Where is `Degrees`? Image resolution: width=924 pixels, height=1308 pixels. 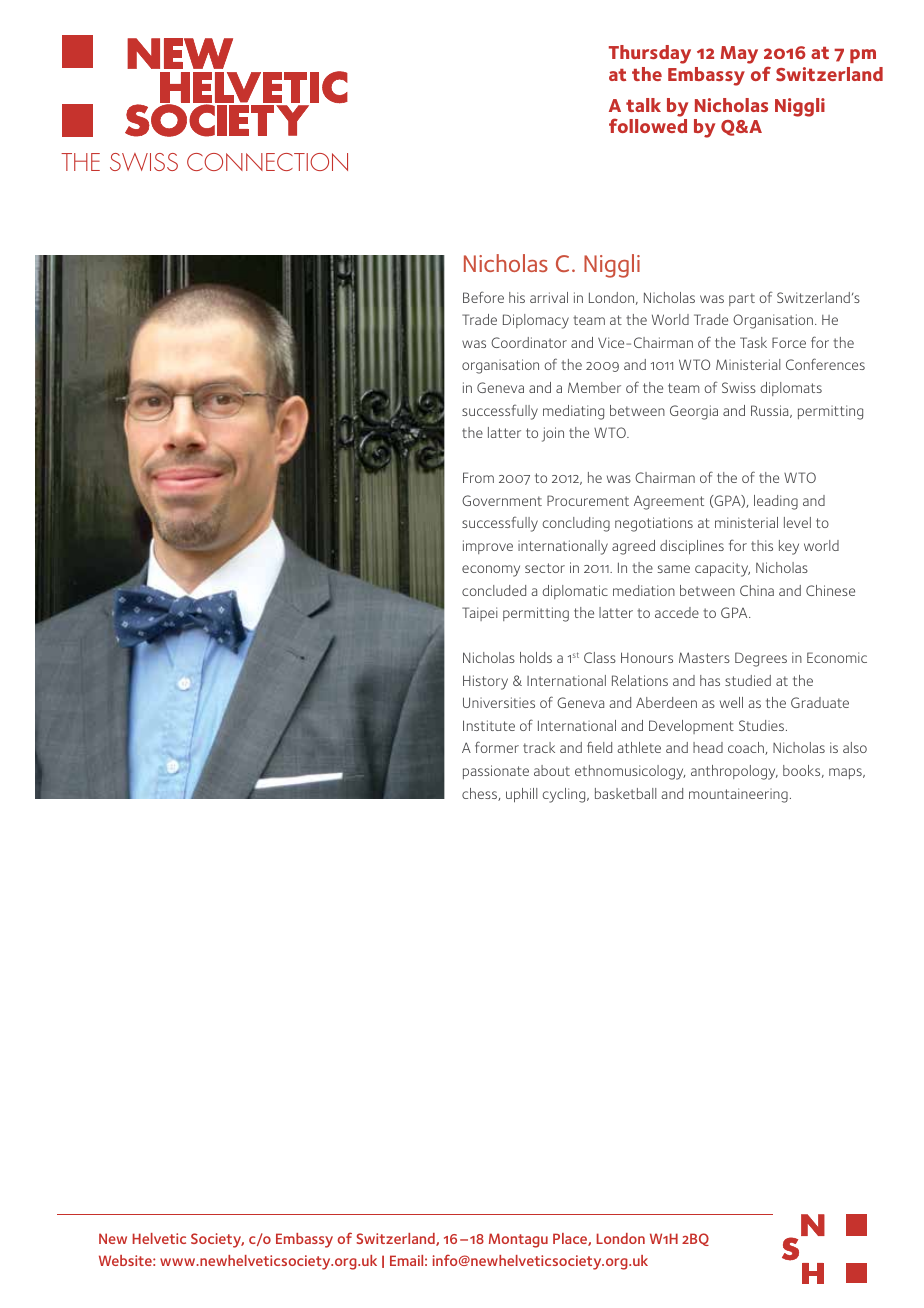 Degrees is located at coordinates (761, 659).
